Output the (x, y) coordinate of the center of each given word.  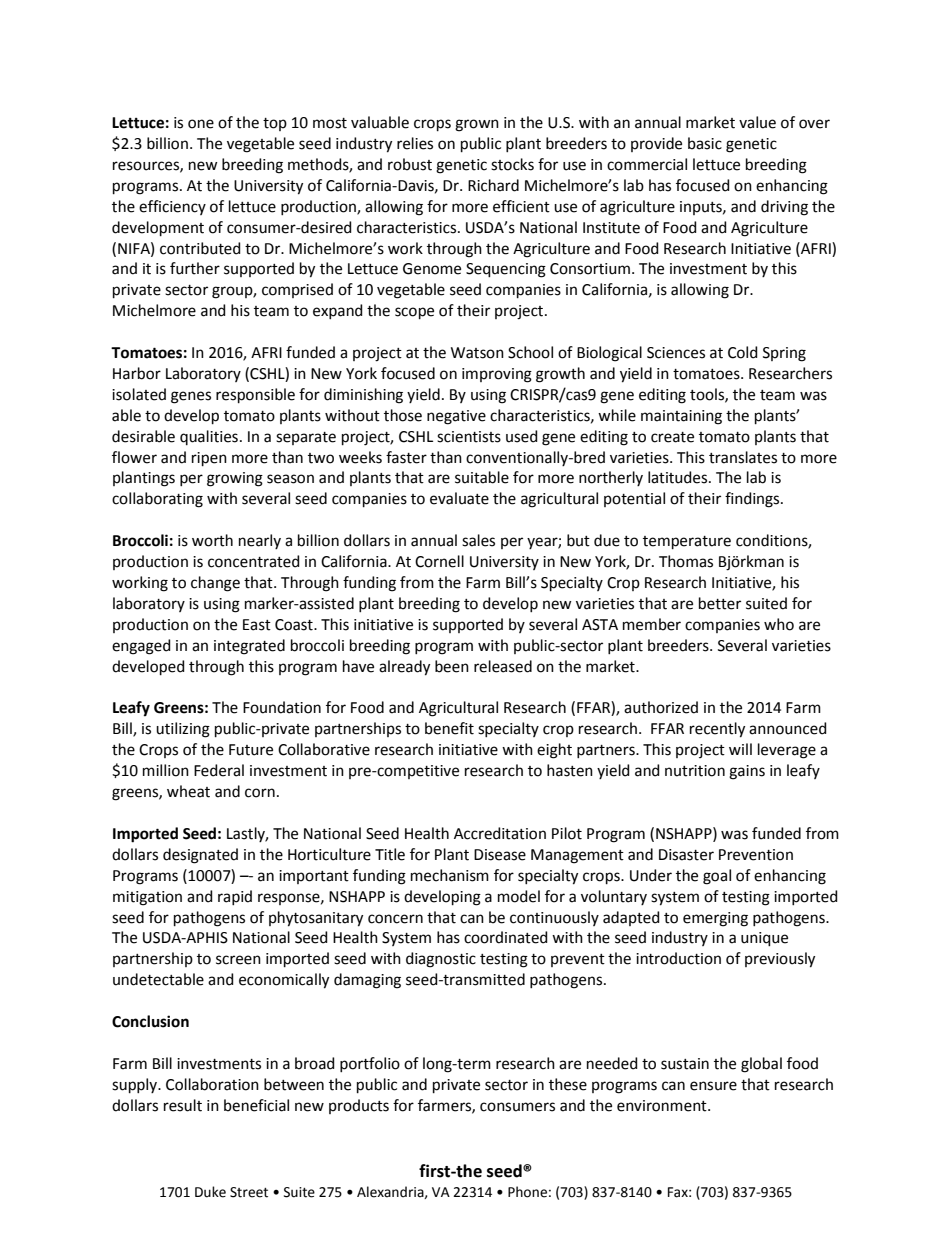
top (275, 124)
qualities (209, 437)
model (519, 896)
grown (477, 125)
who (779, 624)
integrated (249, 647)
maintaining (681, 417)
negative (456, 417)
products (359, 1106)
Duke (210, 1192)
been (452, 666)
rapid (235, 897)
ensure (713, 1086)
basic (705, 143)
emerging (715, 919)
